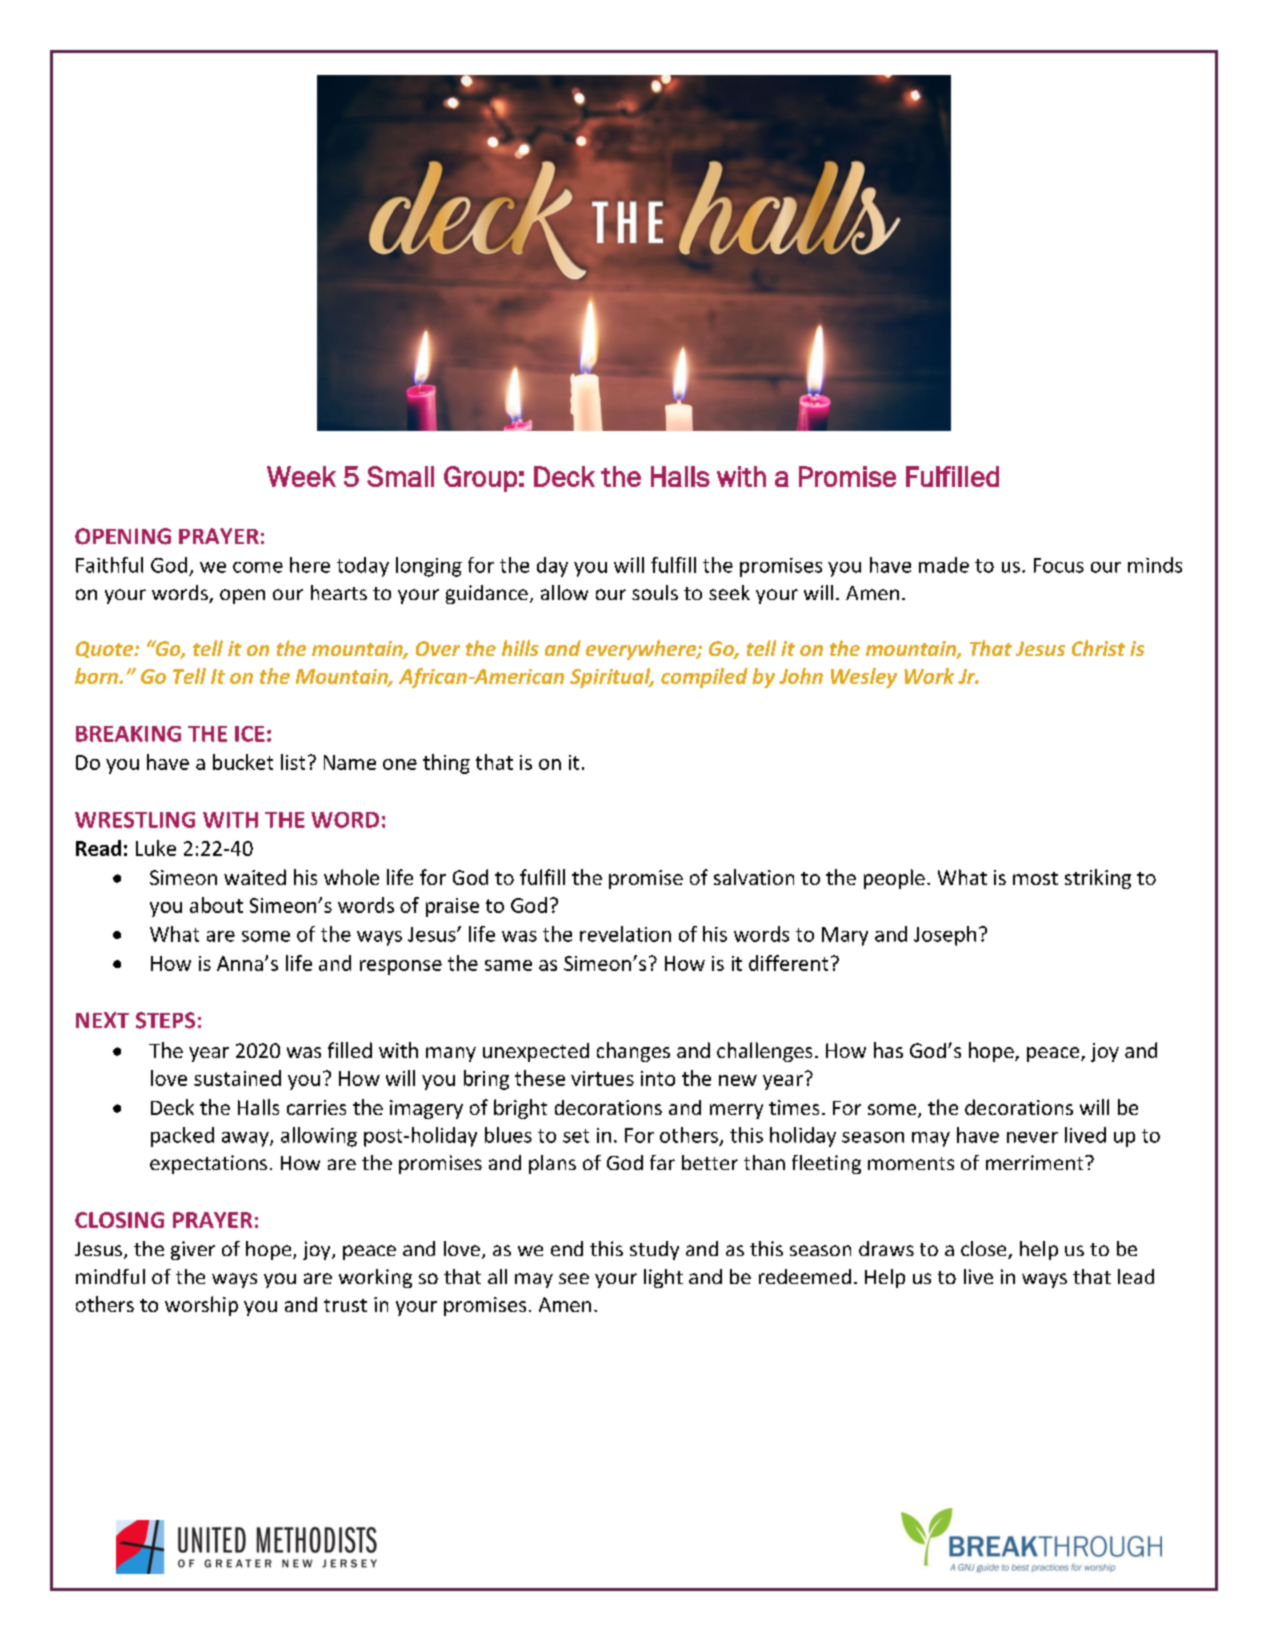 This page has width=1268, height=1641. I want to click on has, so click(888, 1050).
